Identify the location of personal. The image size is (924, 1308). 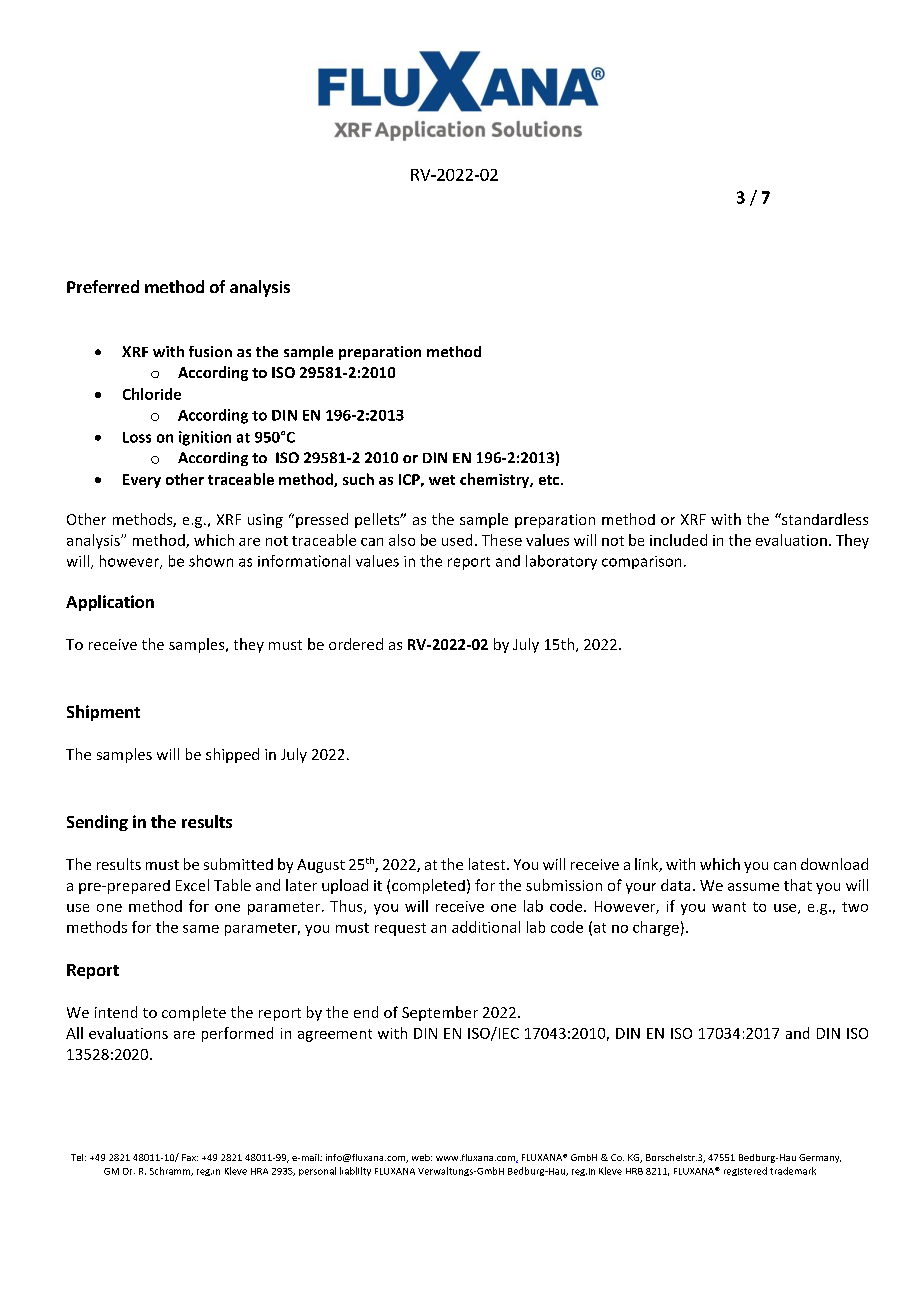
(317, 1171).
